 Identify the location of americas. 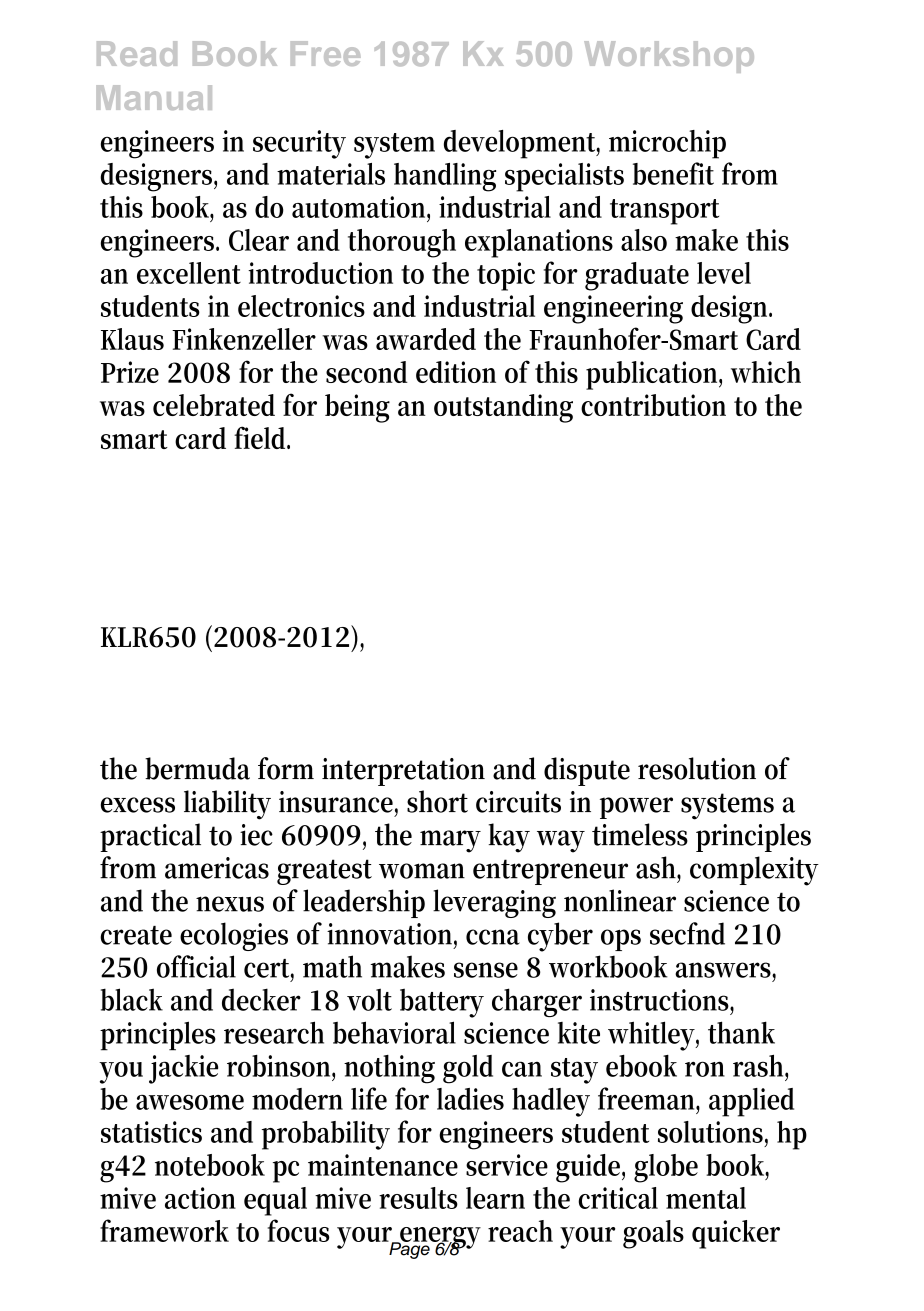
(217, 868).
